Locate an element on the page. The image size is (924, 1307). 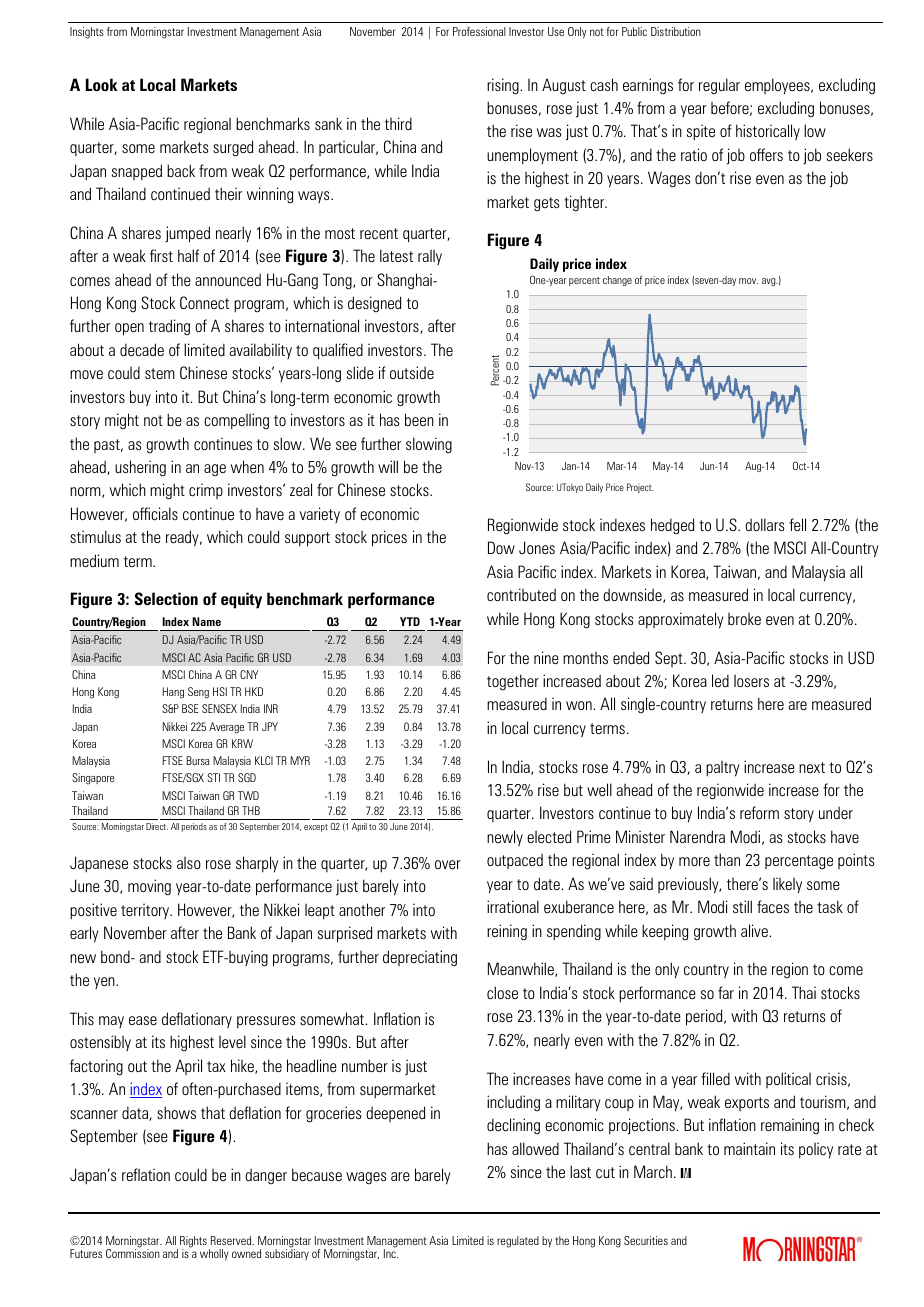
YTD is located at coordinates (410, 621).
